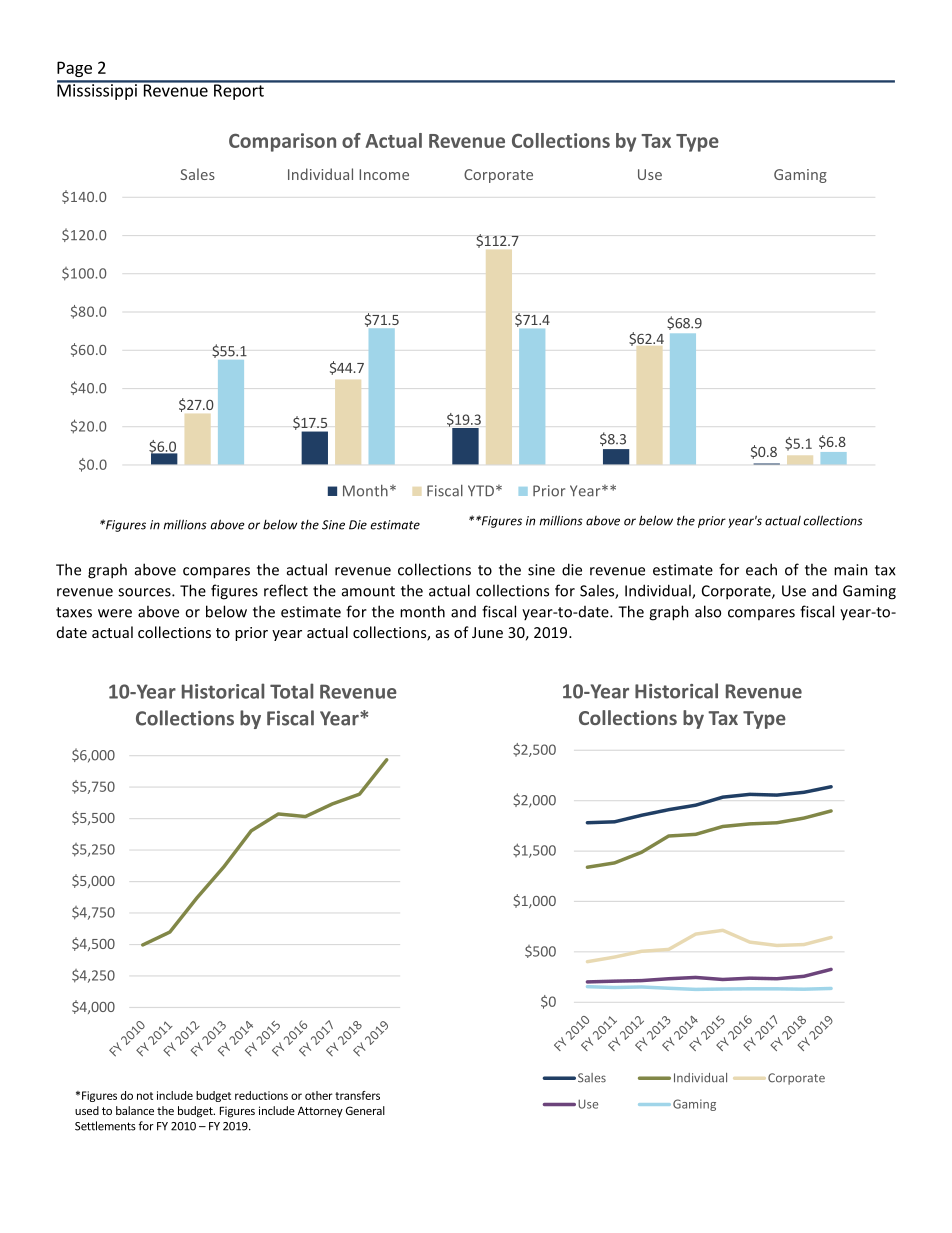 The width and height of the screenshot is (952, 1233). I want to click on Income, so click(384, 174).
